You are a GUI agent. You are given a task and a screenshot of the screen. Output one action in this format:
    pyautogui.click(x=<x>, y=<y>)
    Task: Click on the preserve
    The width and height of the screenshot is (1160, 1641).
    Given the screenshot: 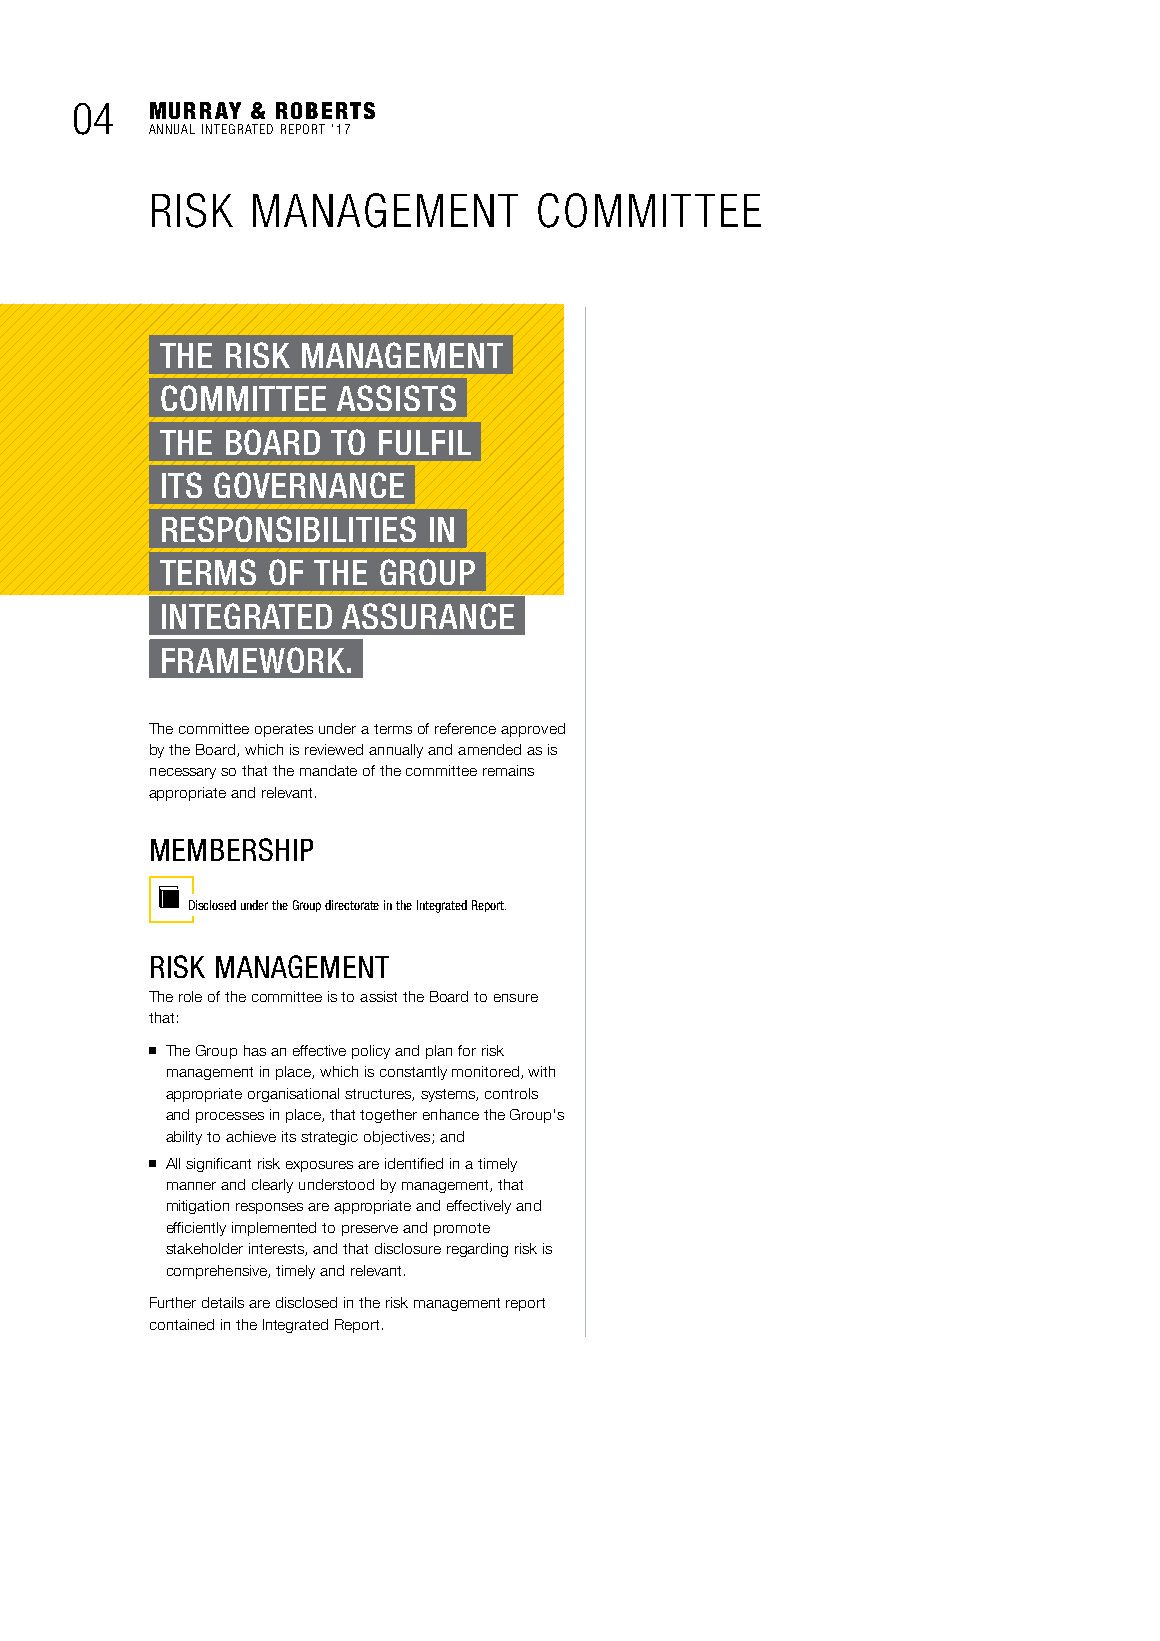 What is the action you would take?
    pyautogui.click(x=370, y=1230)
